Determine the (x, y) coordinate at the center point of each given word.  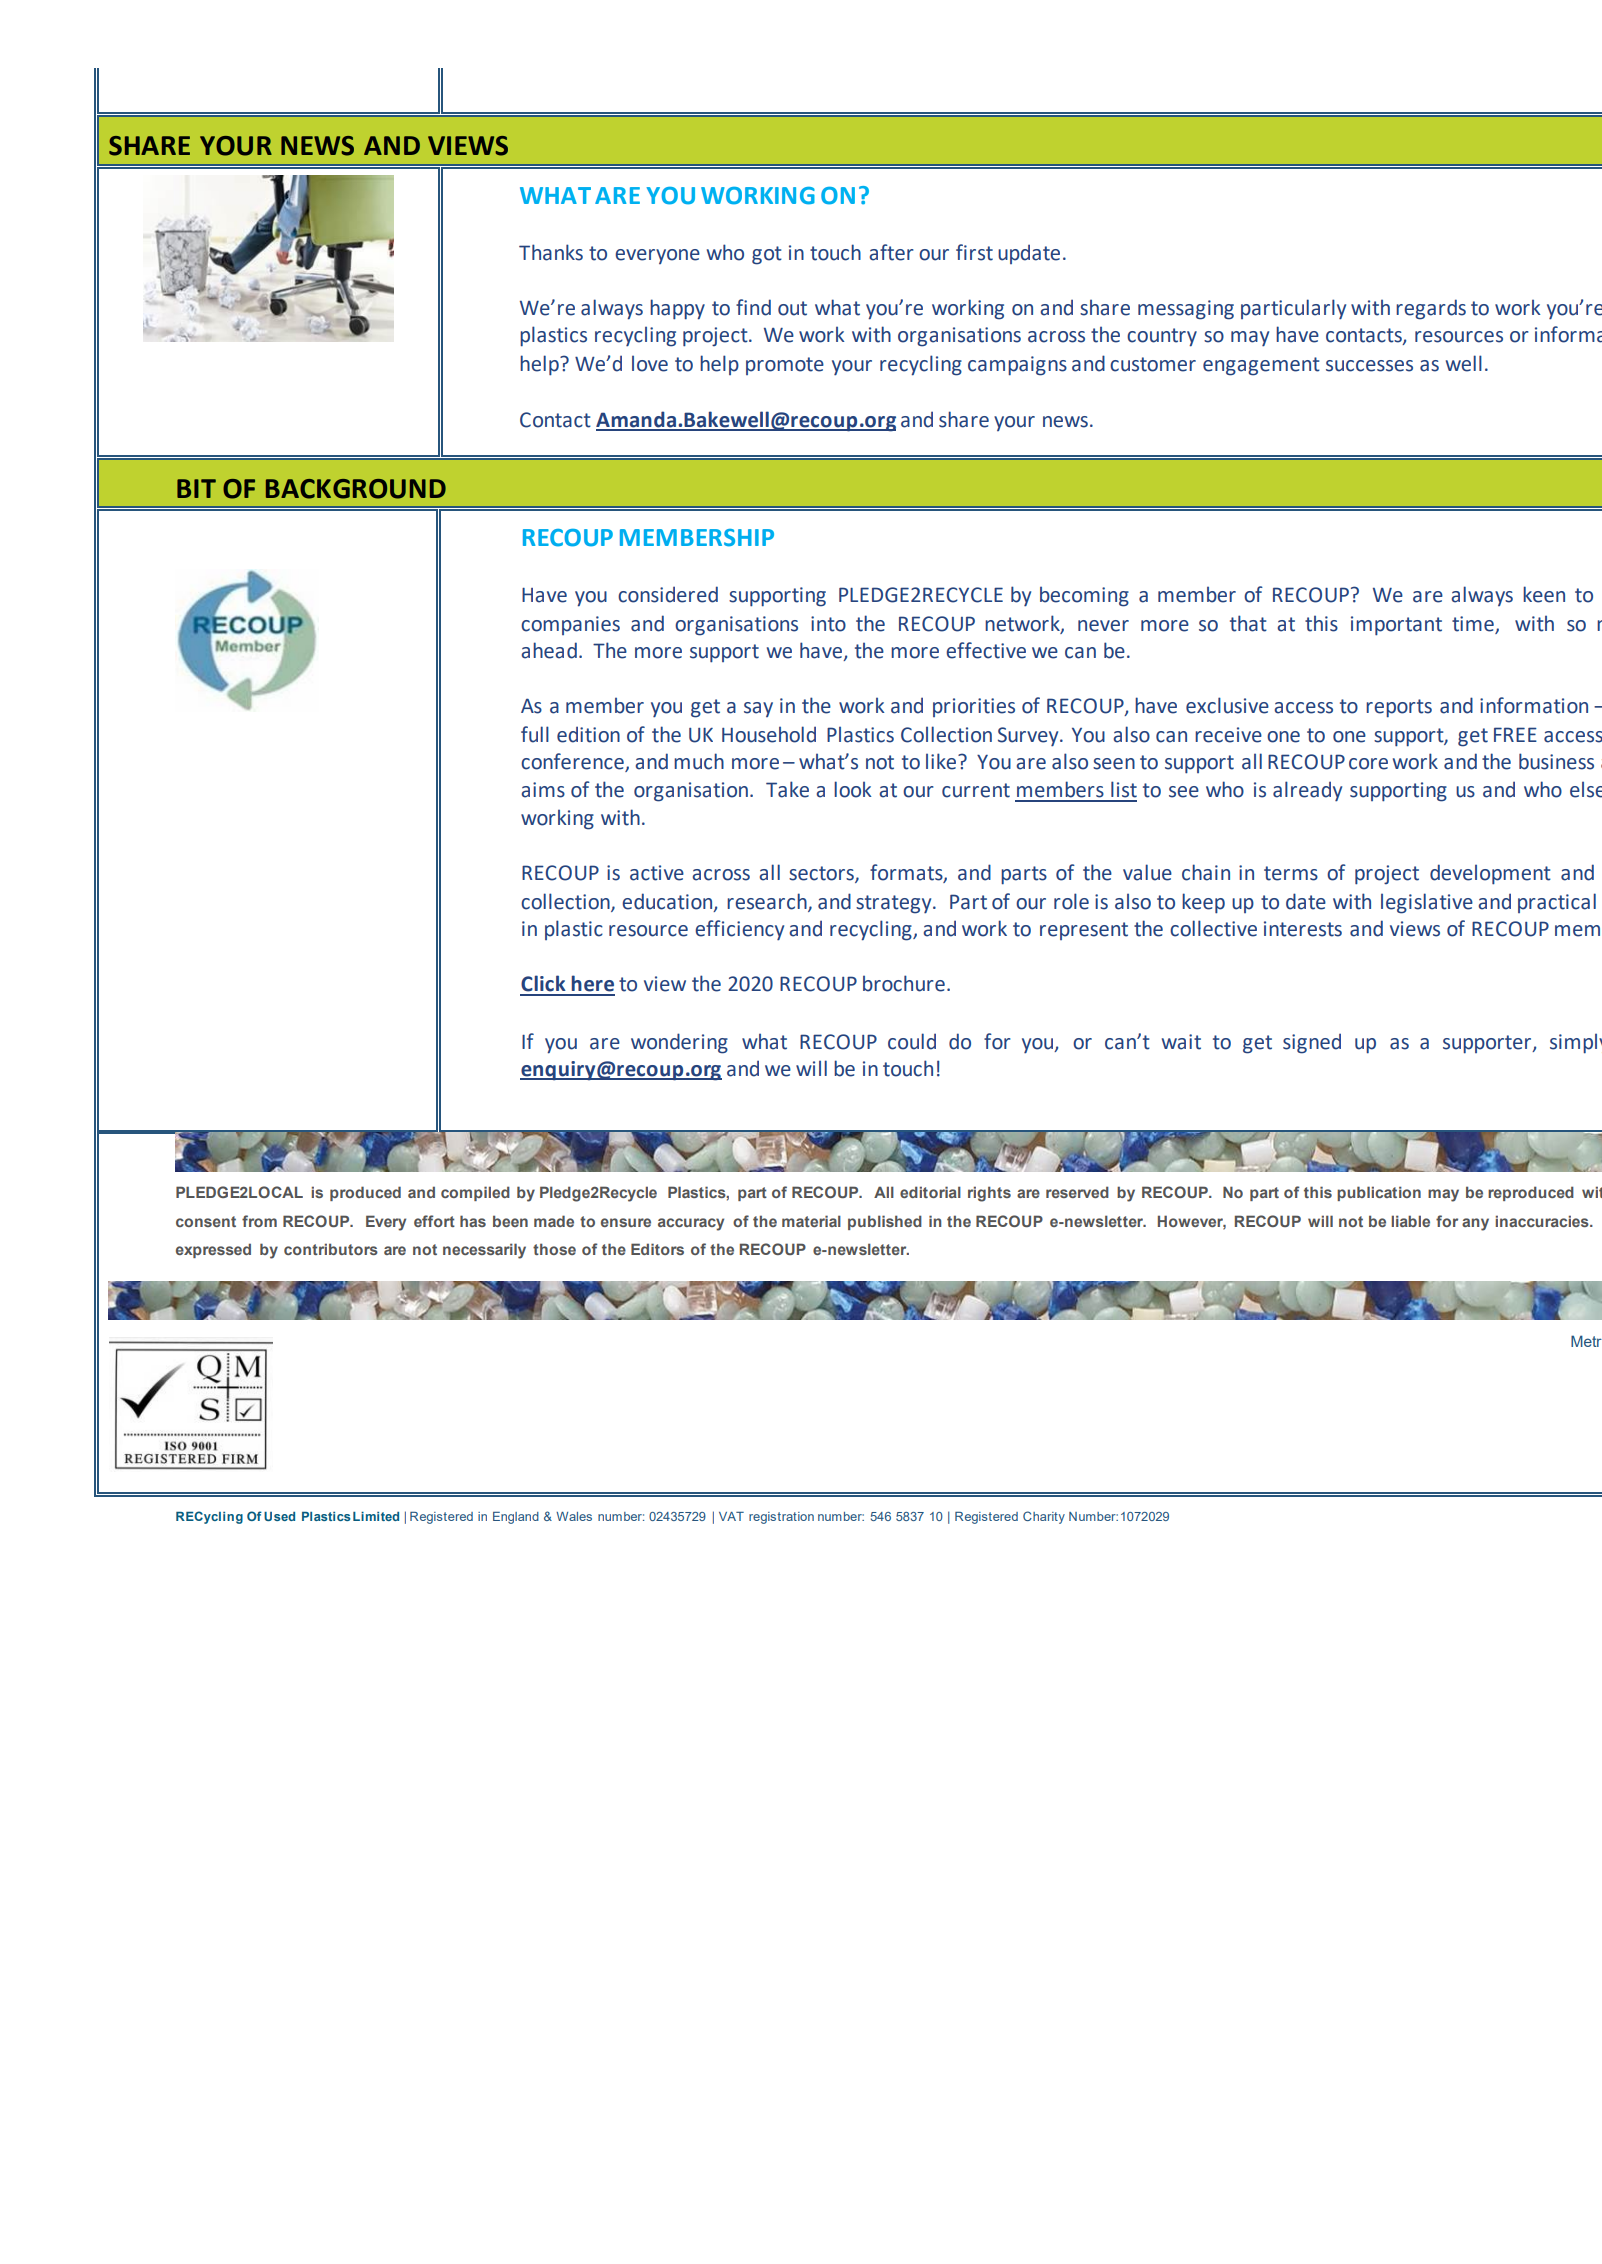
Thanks (551, 252)
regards (1431, 309)
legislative (1427, 903)
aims (543, 790)
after (891, 252)
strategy (895, 904)
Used (279, 1516)
